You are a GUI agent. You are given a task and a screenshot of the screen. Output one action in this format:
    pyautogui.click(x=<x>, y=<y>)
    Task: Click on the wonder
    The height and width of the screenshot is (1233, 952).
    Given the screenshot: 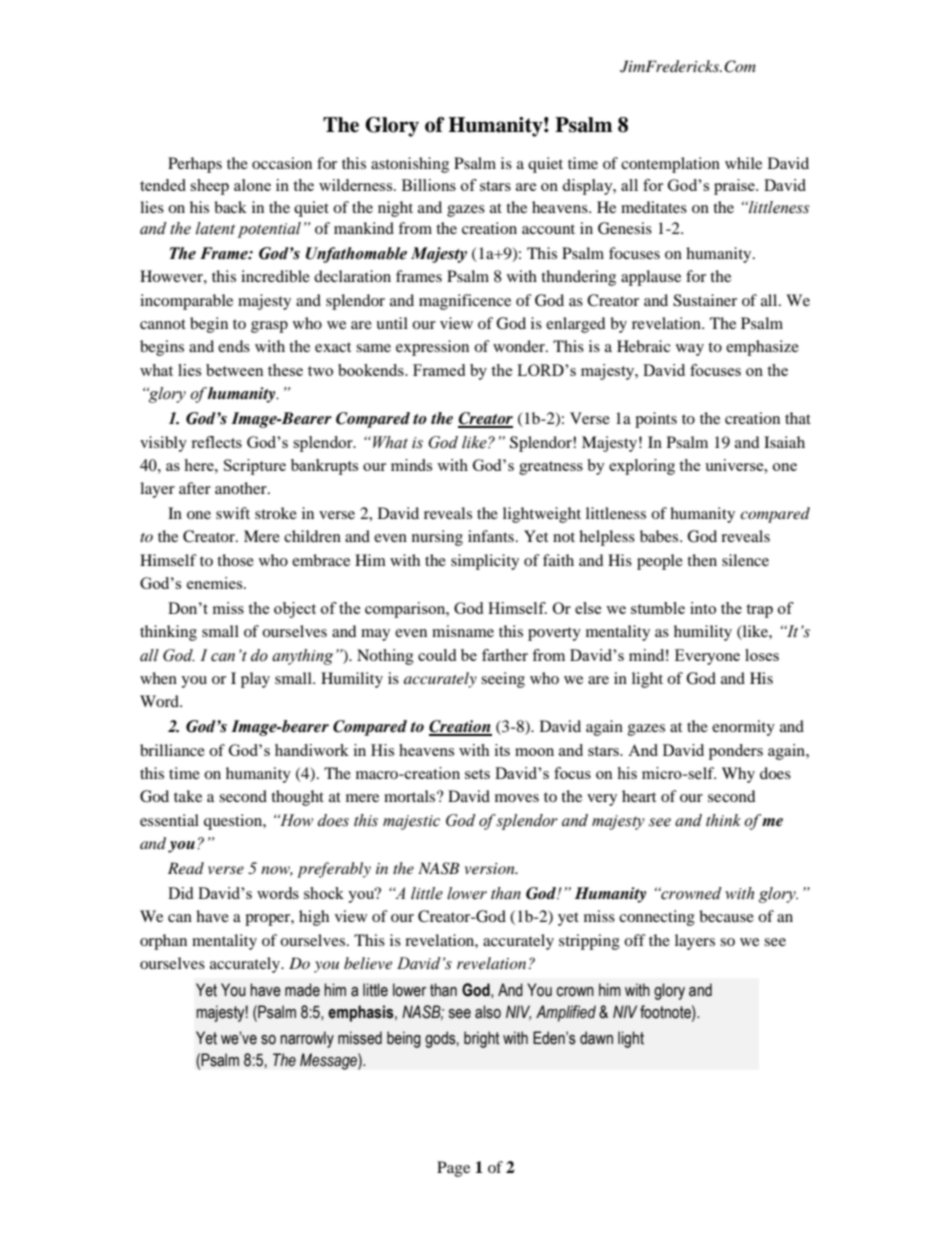 What is the action you would take?
    pyautogui.click(x=520, y=346)
